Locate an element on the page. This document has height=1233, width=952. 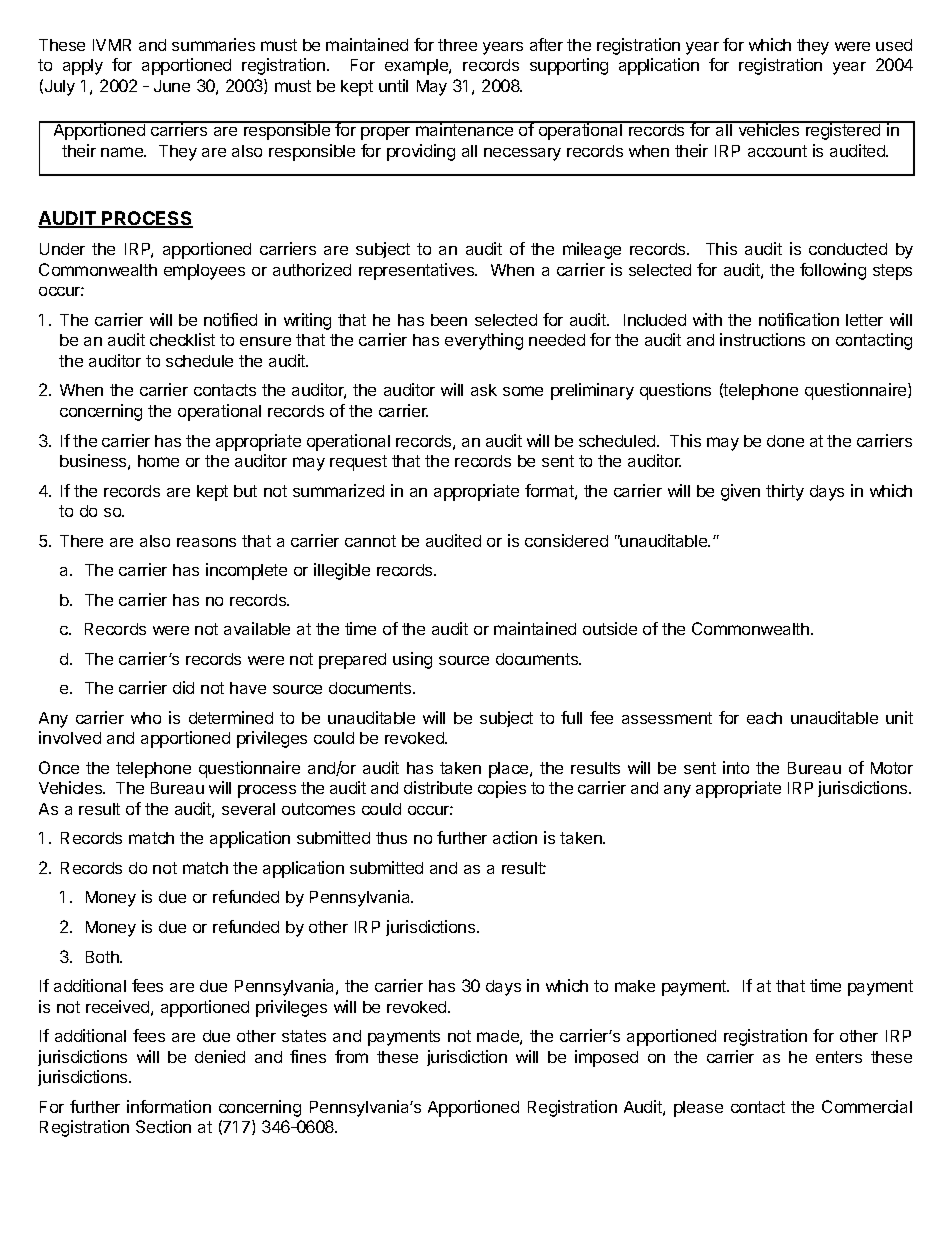
reasons is located at coordinates (206, 542).
